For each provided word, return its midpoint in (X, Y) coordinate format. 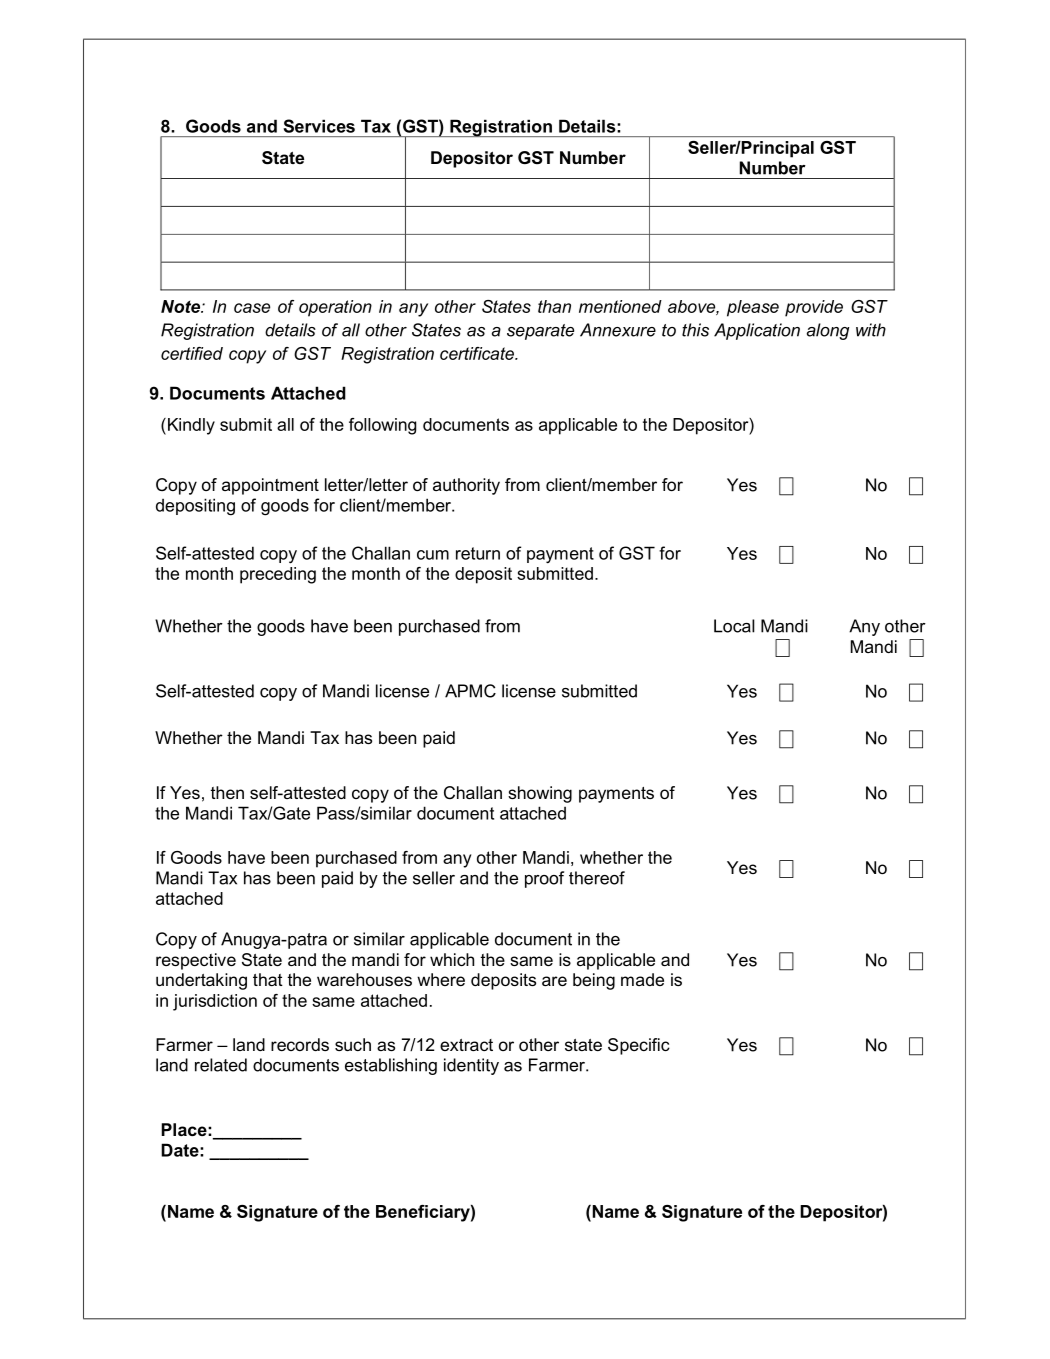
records (300, 1044)
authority (466, 486)
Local (734, 626)
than (554, 306)
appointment (270, 486)
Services (319, 126)
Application (757, 331)
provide (814, 308)
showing (540, 794)
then (227, 792)
